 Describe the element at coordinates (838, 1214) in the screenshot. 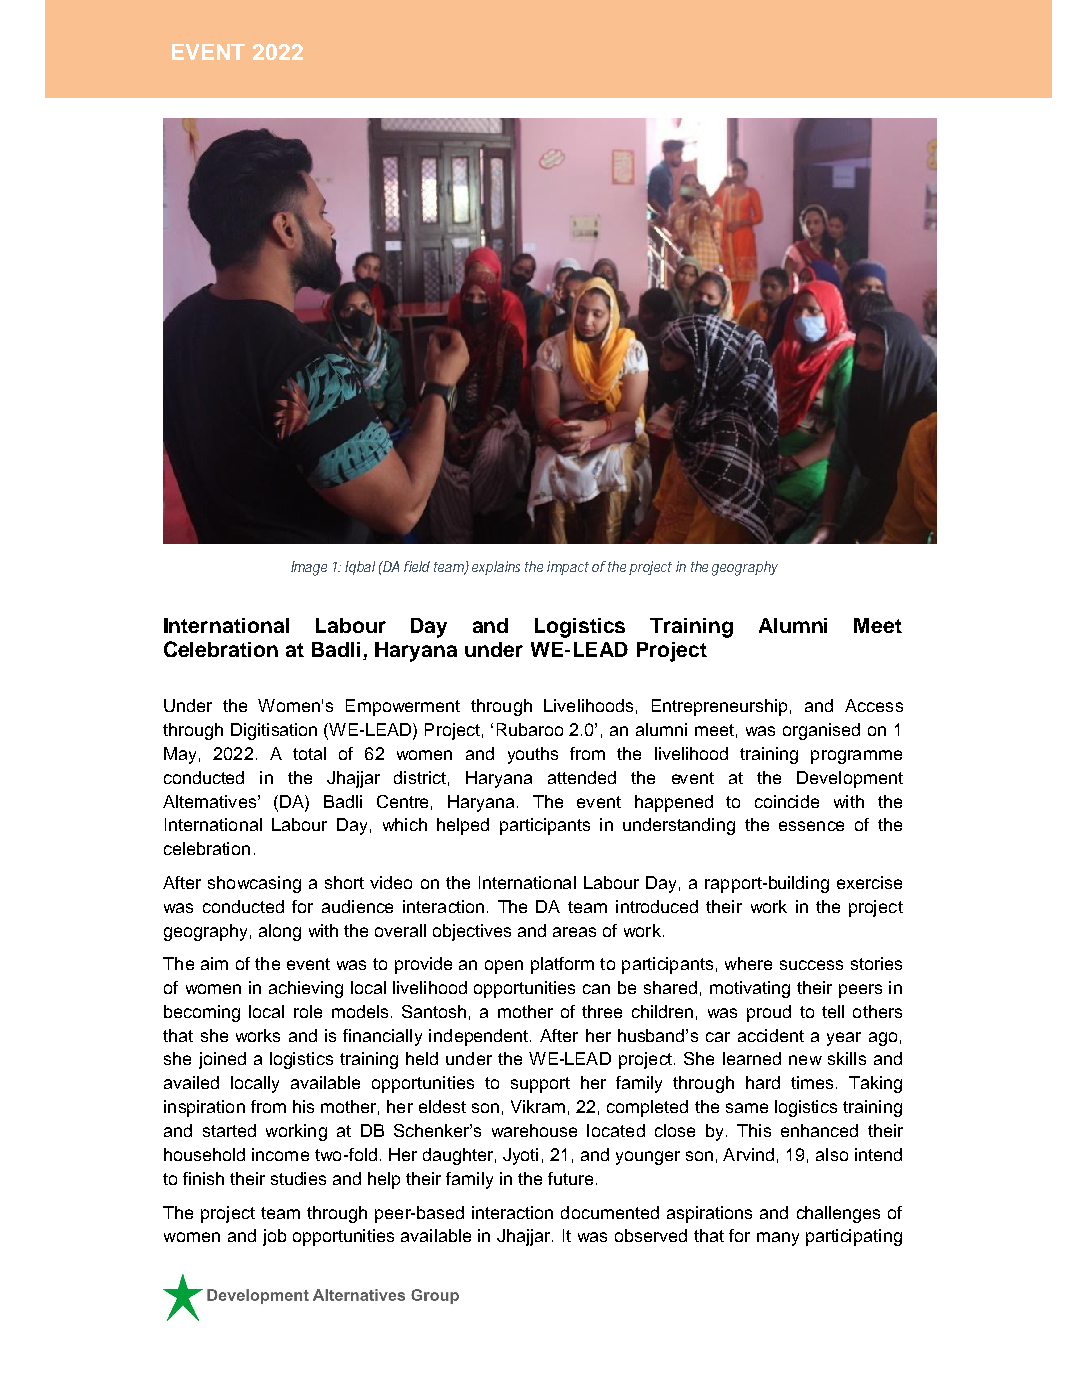

I see `challenges` at that location.
